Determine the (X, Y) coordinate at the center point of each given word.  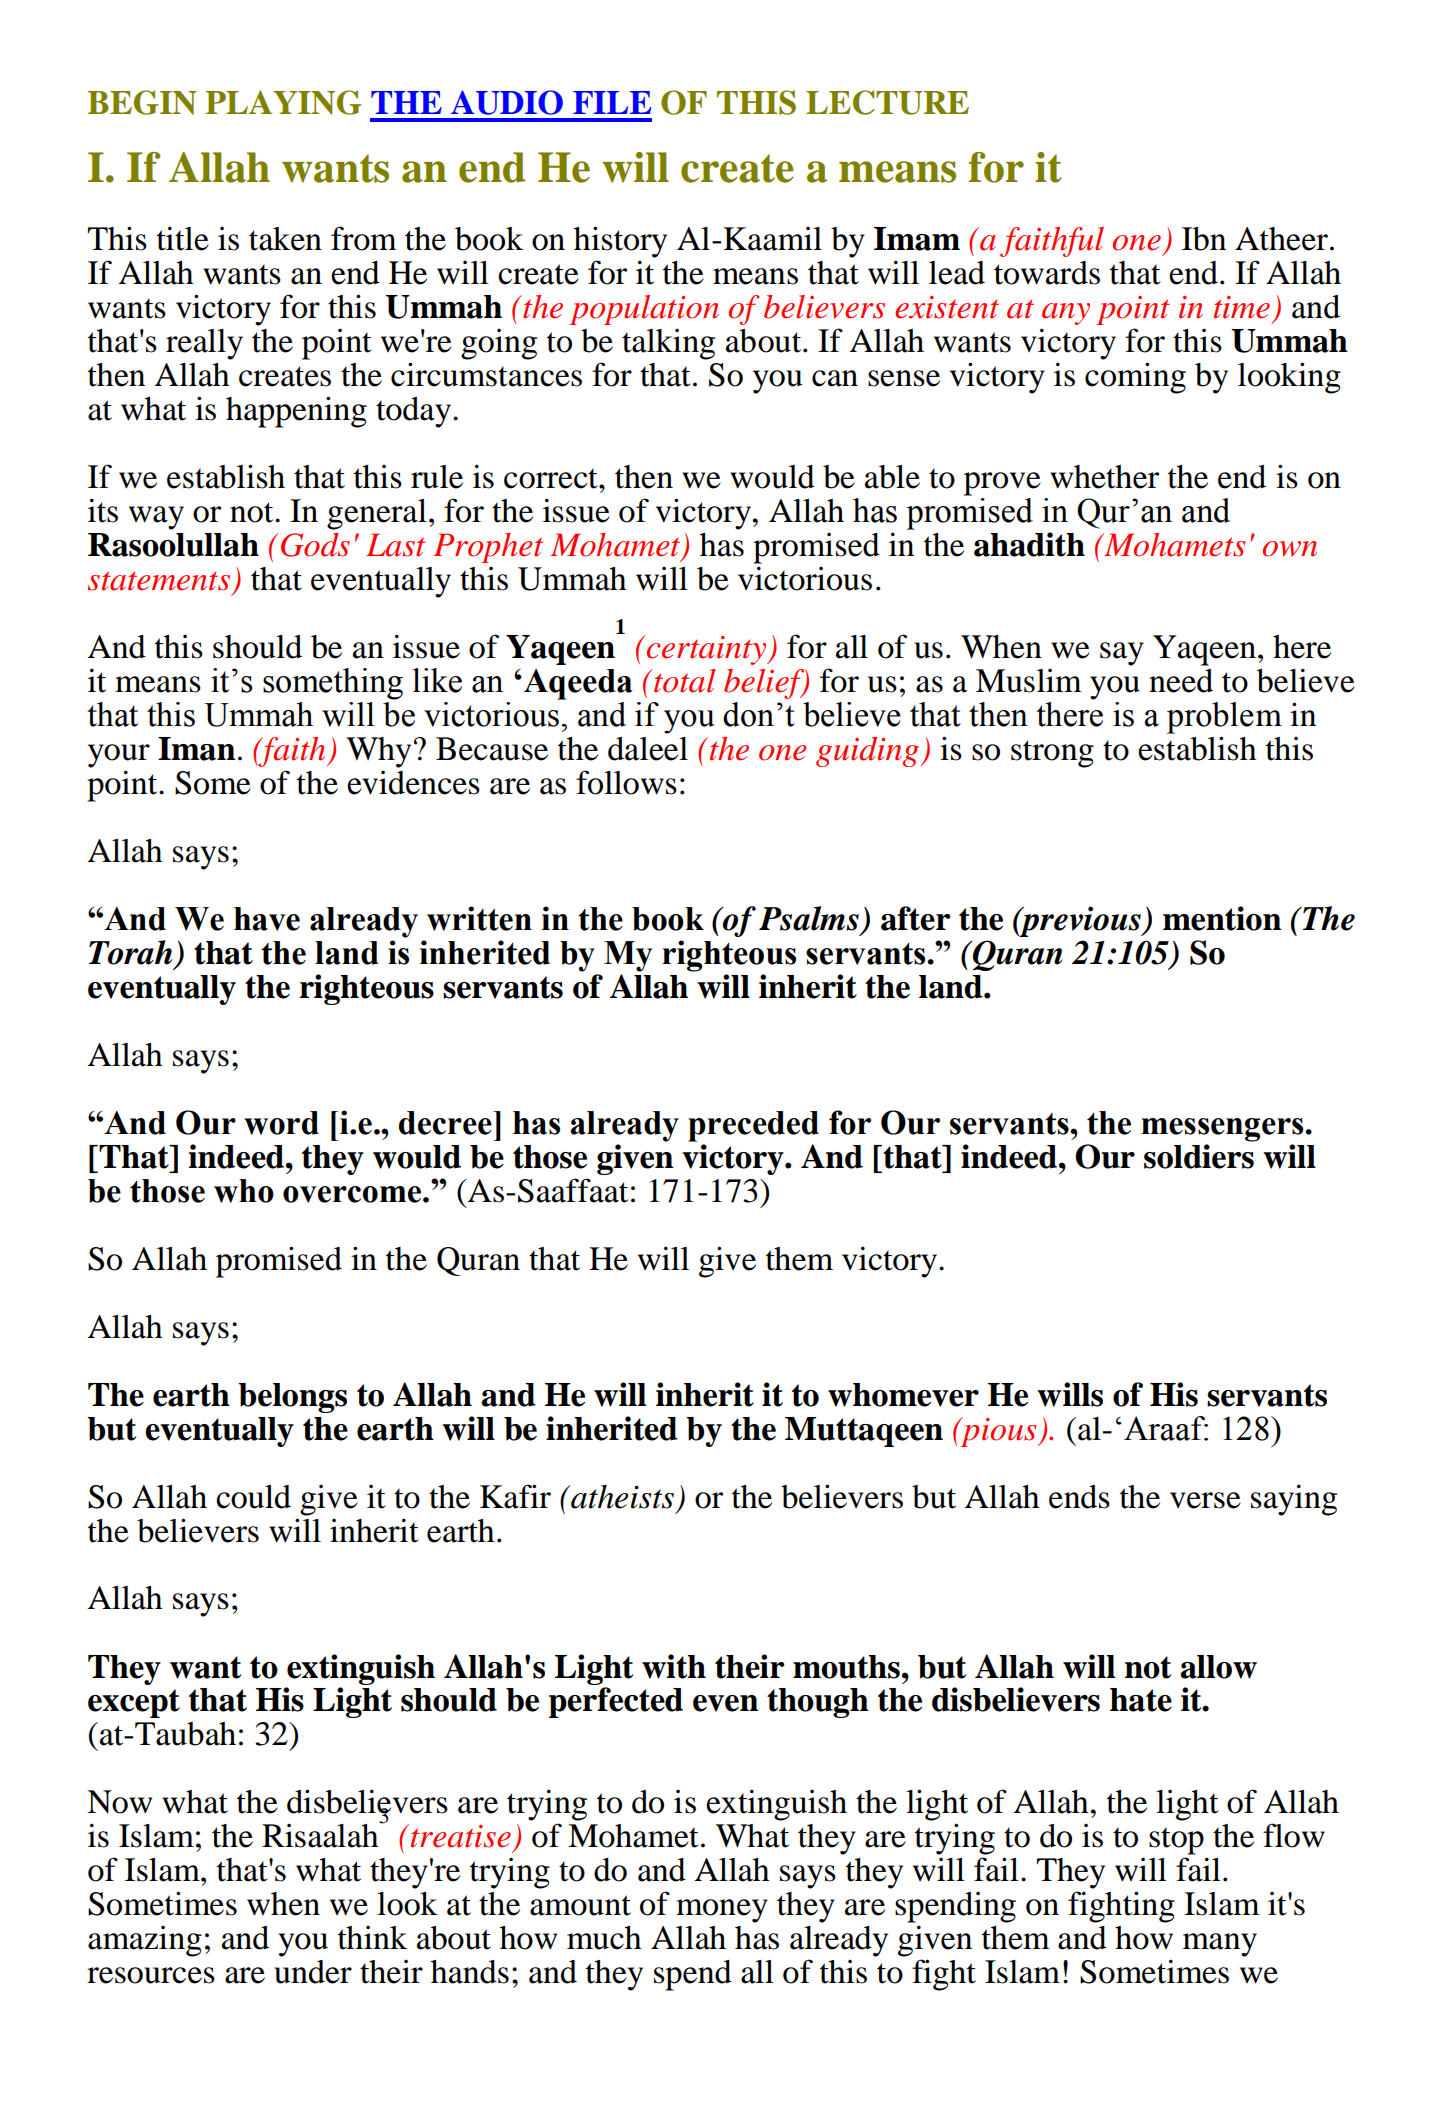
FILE (612, 102)
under (313, 1972)
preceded (753, 1126)
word (281, 1123)
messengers (1223, 1130)
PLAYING (283, 102)
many (1220, 1945)
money (722, 1911)
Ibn (1204, 239)
